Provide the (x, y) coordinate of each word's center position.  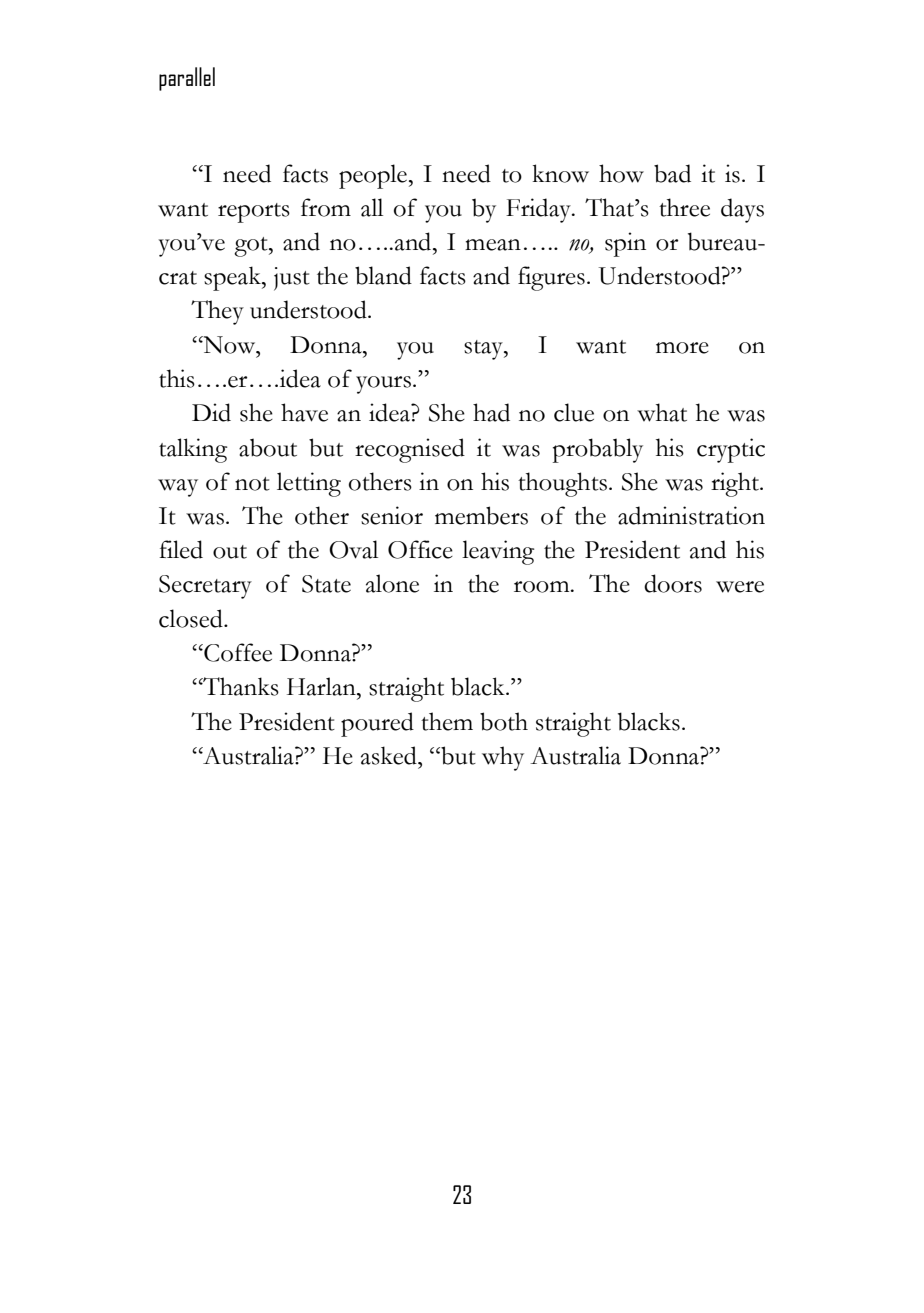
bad (672, 173)
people (373, 176)
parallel (187, 79)
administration (691, 515)
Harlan (322, 686)
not (252, 484)
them (447, 721)
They (217, 312)
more (682, 348)
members (481, 515)
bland (383, 275)
